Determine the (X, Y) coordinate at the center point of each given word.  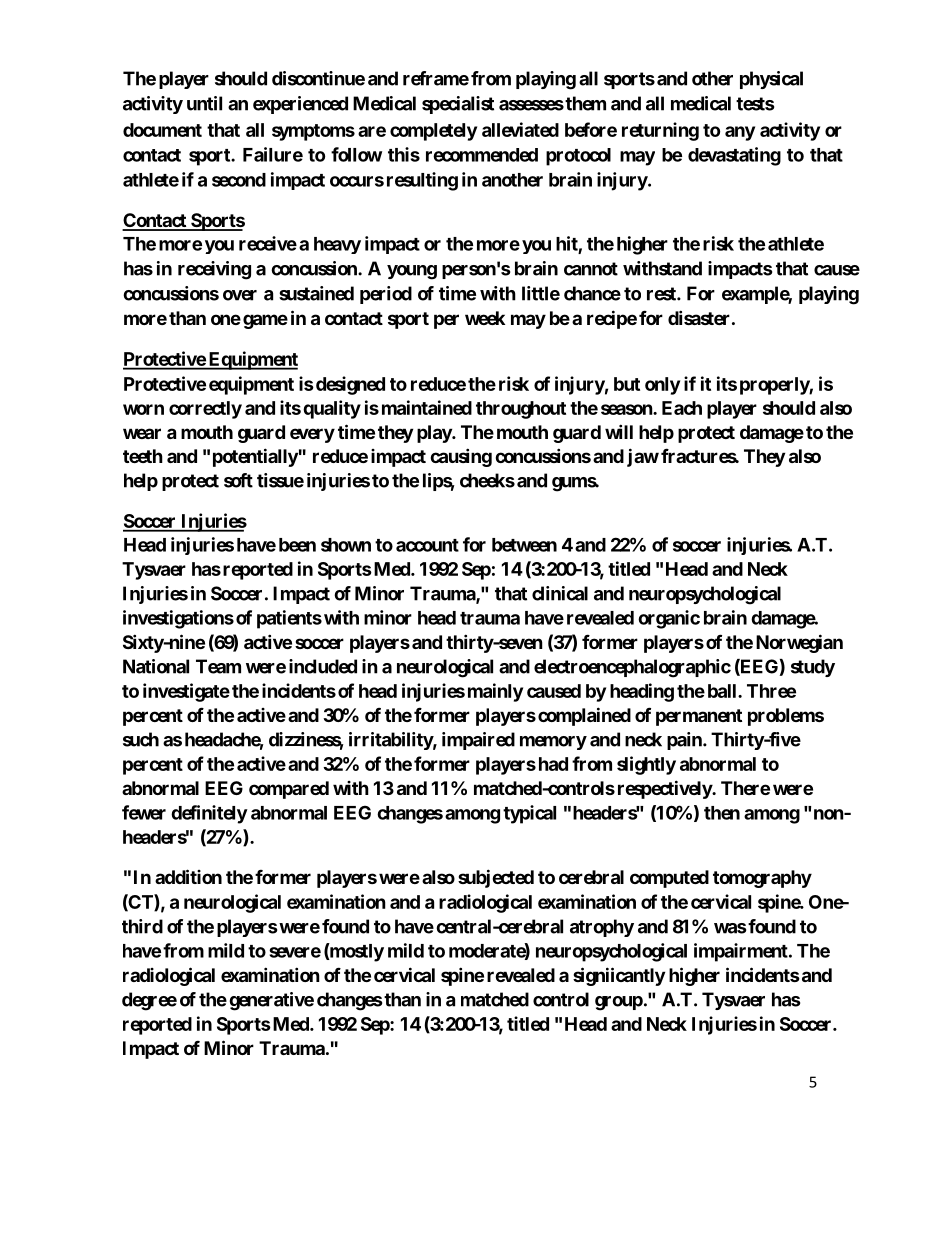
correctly (205, 410)
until (204, 103)
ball (723, 691)
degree (149, 1001)
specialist (458, 105)
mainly (495, 692)
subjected (496, 878)
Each (682, 408)
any (740, 133)
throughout (521, 410)
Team (218, 666)
